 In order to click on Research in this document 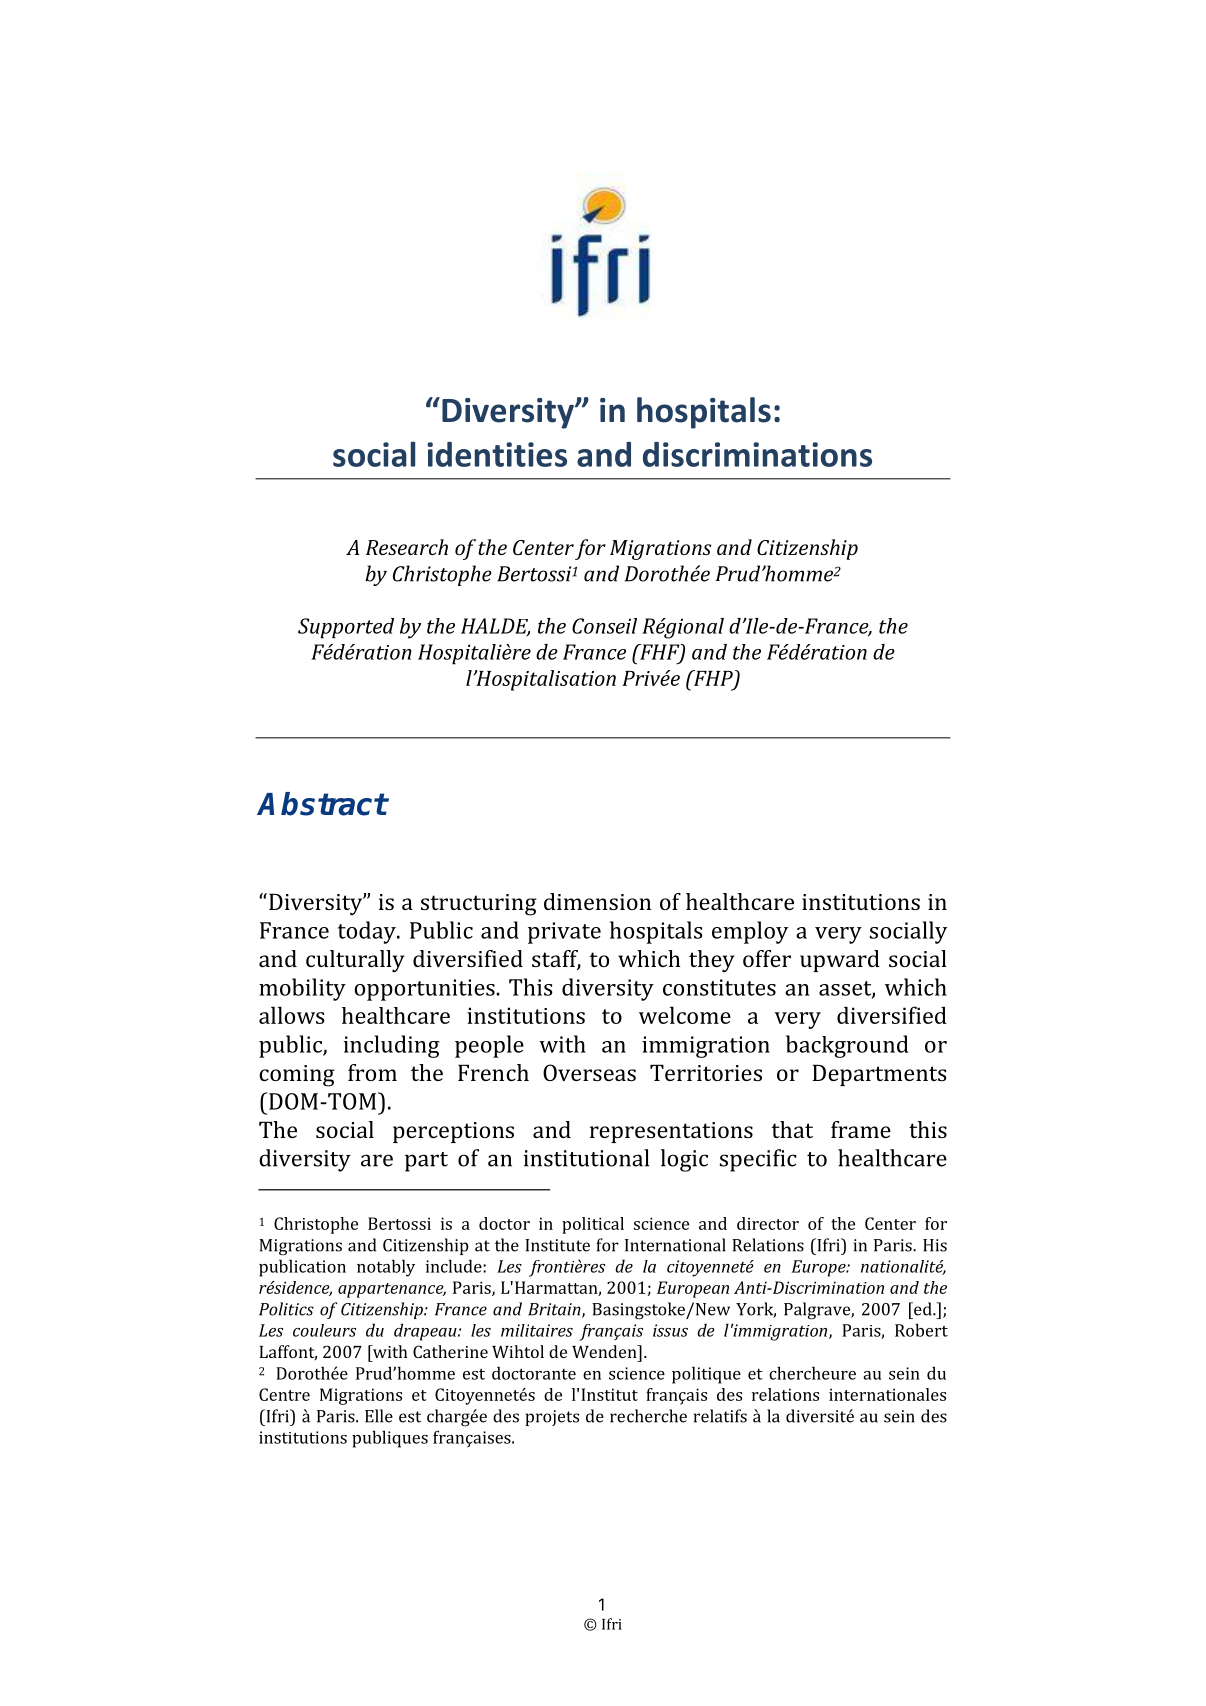, I will do `click(407, 547)`.
